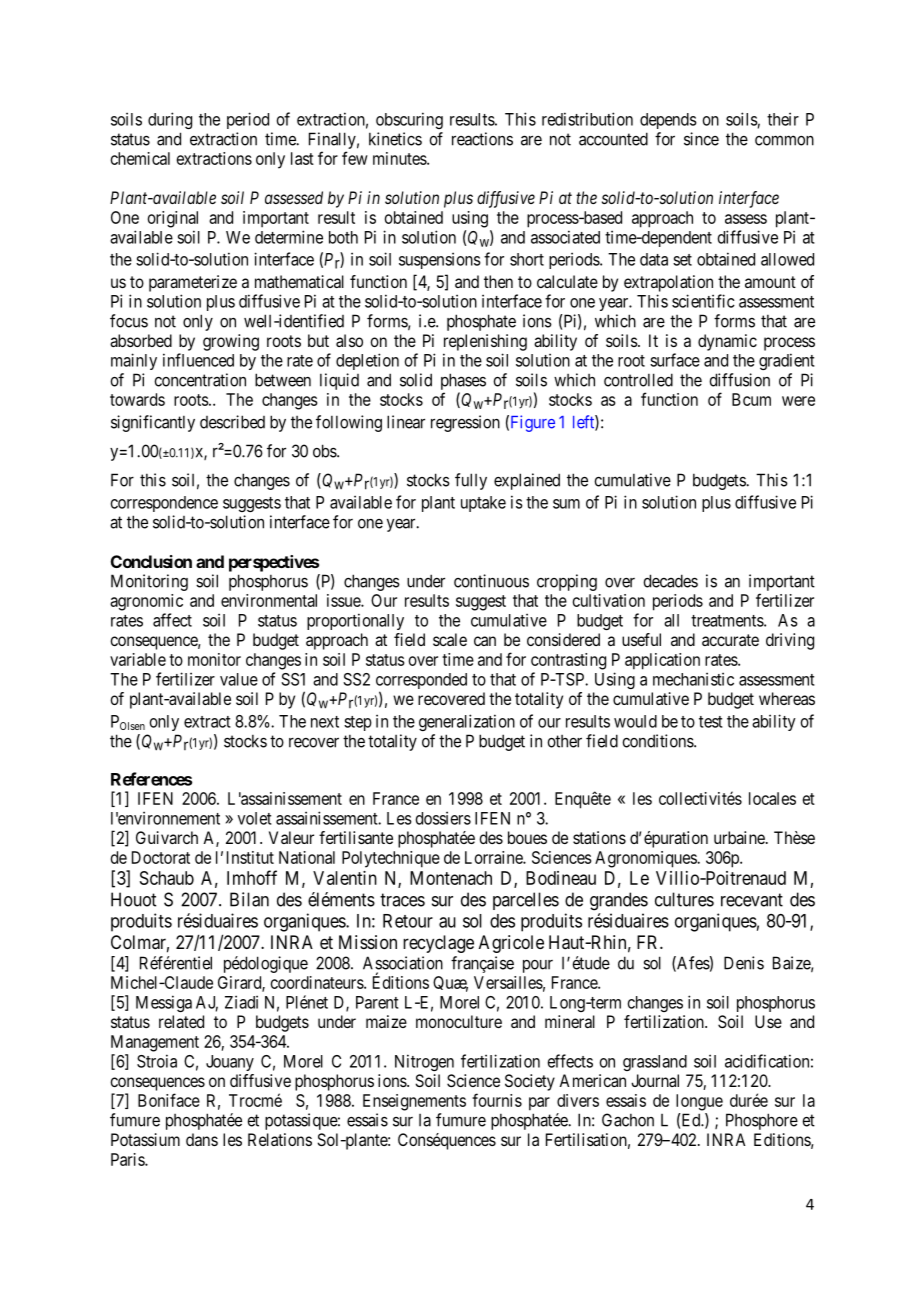  I want to click on affect, so click(172, 620).
